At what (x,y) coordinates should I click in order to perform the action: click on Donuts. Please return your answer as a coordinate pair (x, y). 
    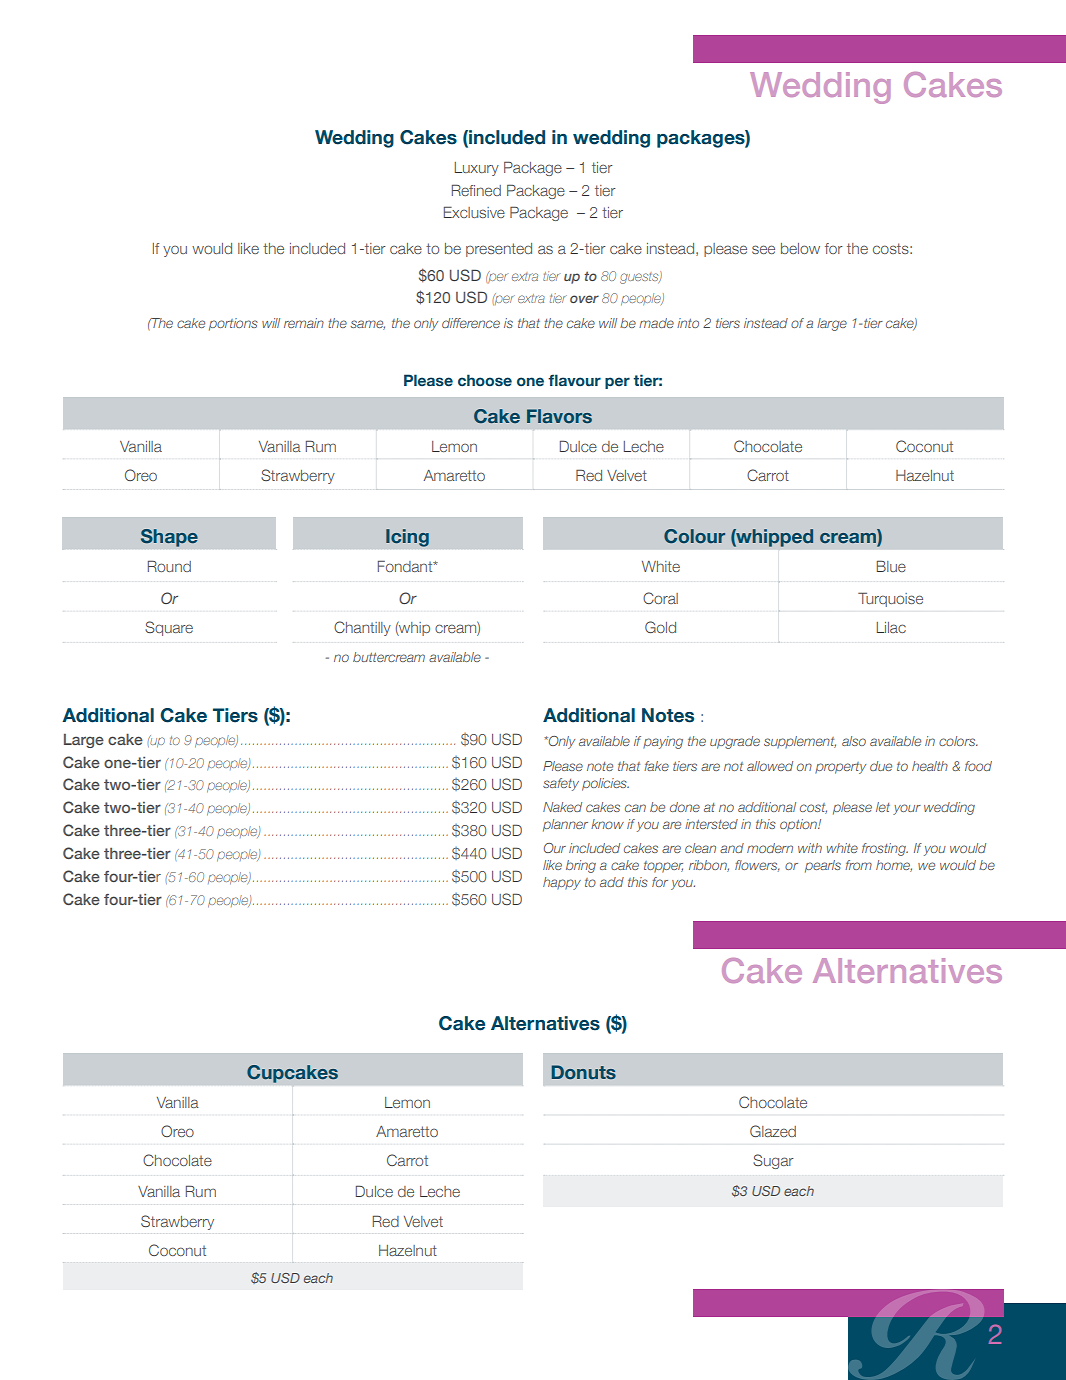
    Looking at the image, I should click on (584, 1072).
